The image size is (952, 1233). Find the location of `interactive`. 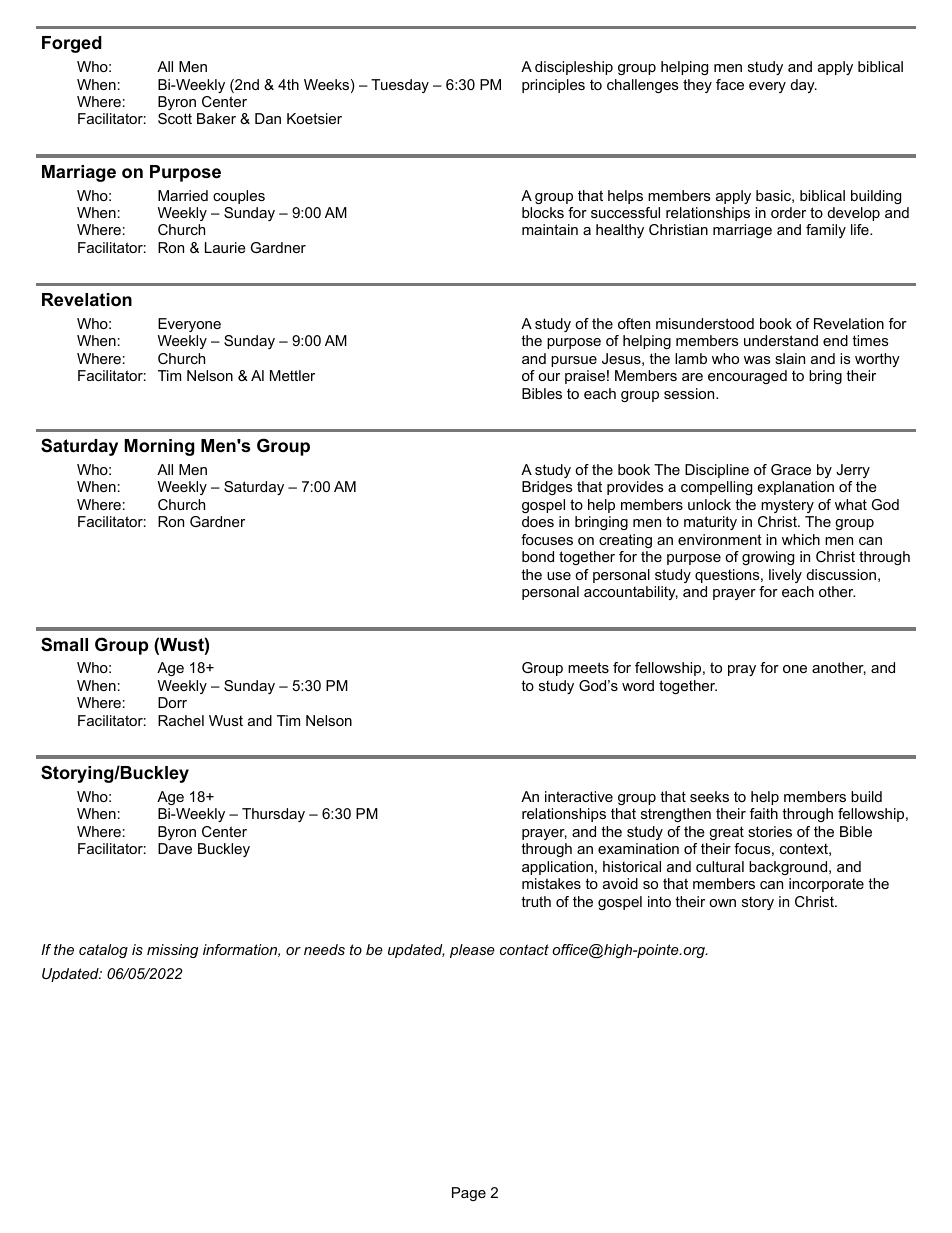

interactive is located at coordinates (579, 796).
